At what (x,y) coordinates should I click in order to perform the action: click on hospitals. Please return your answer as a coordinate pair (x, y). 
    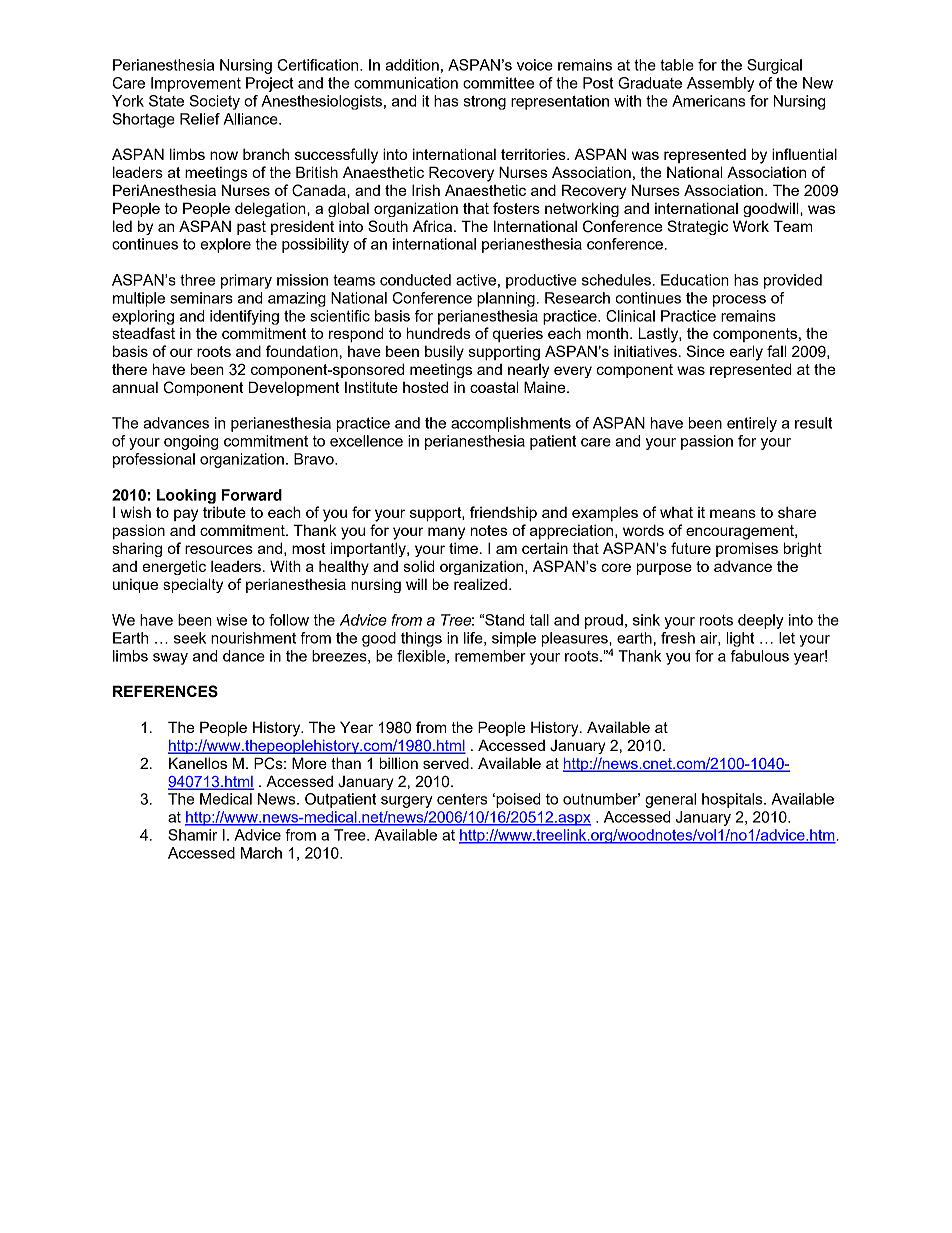
    Looking at the image, I should click on (733, 800).
